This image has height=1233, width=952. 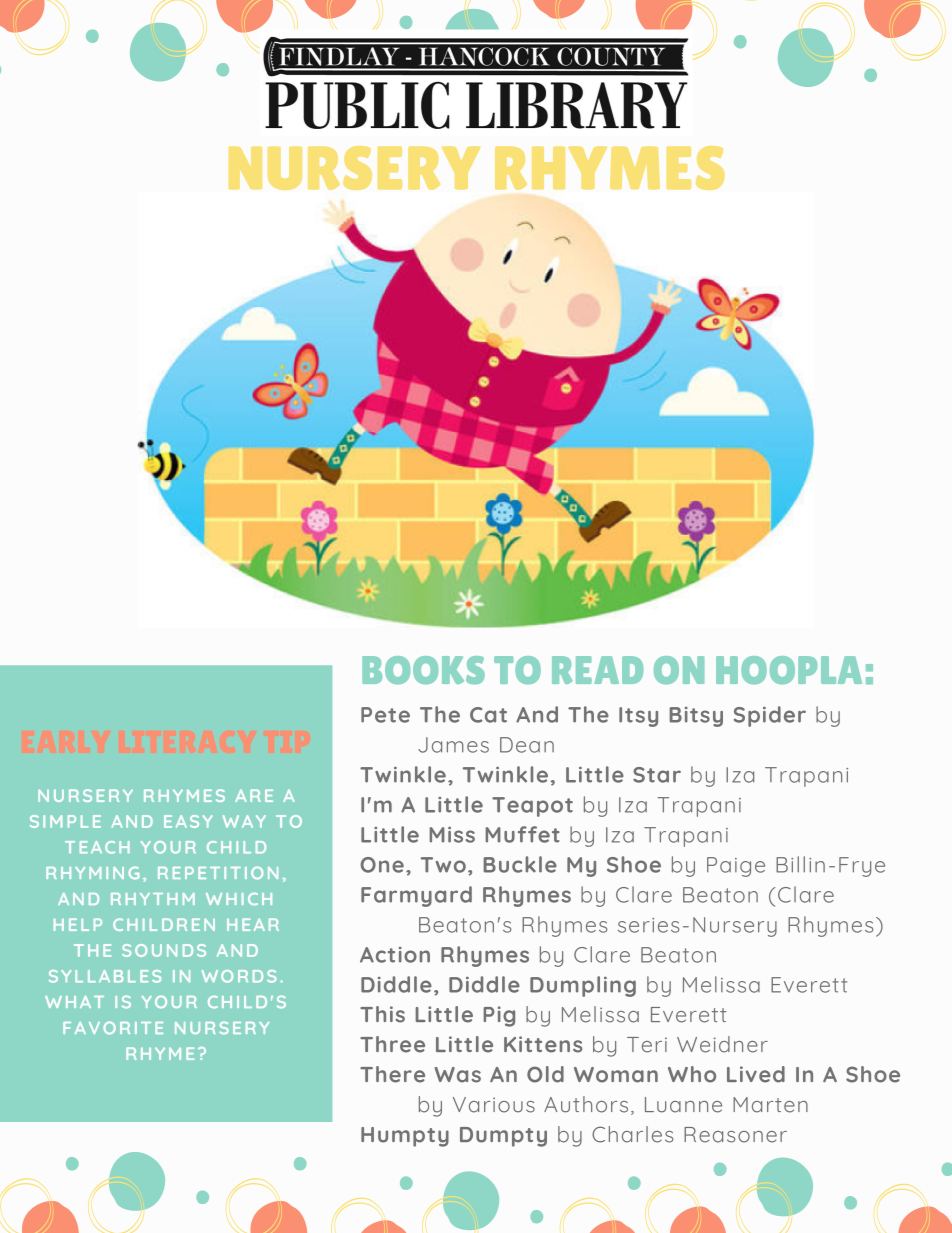 What do you see at coordinates (722, 1044) in the image?
I see `Weidner` at bounding box center [722, 1044].
